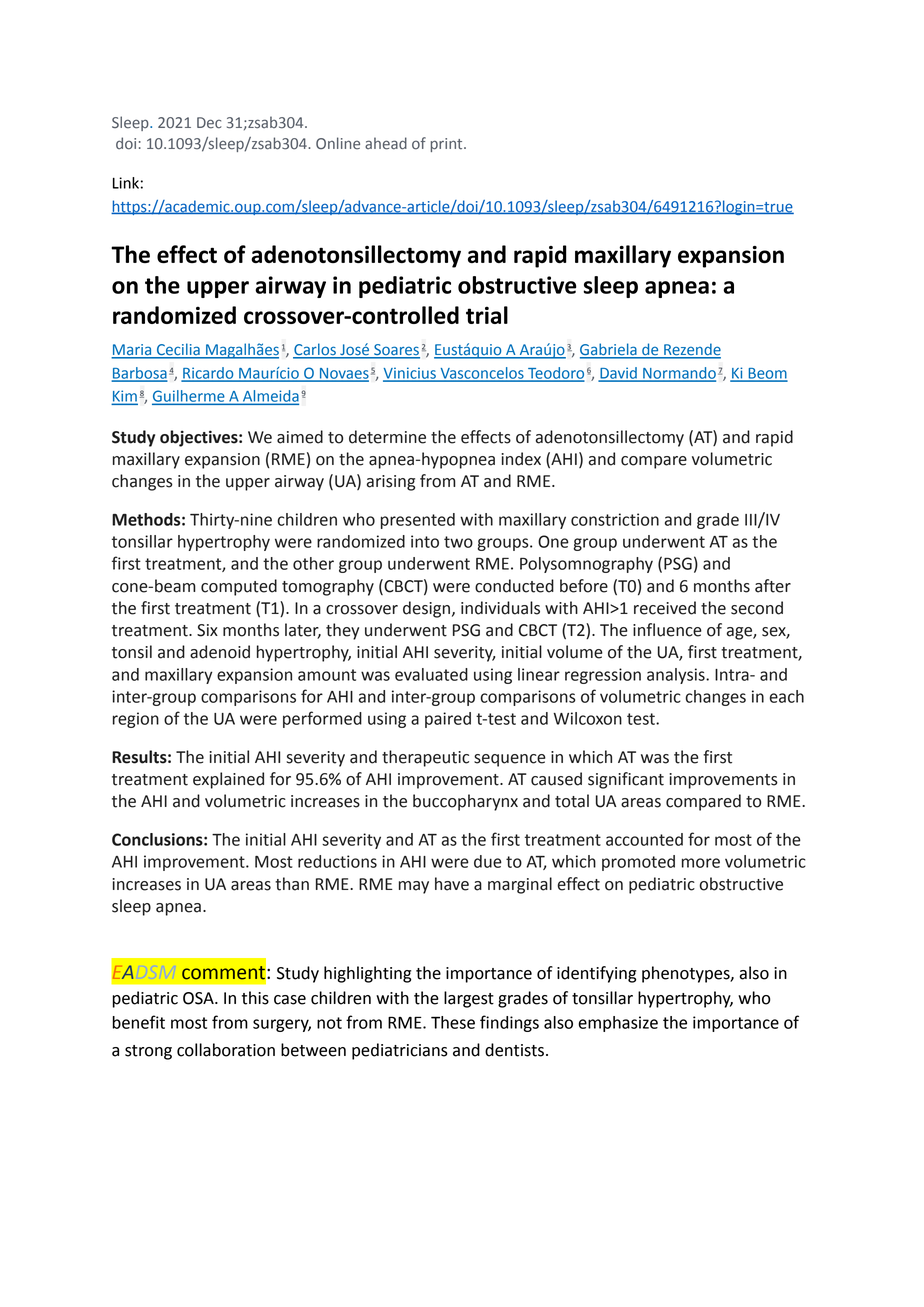 The width and height of the screenshot is (924, 1307). I want to click on collaboration, so click(226, 1050).
